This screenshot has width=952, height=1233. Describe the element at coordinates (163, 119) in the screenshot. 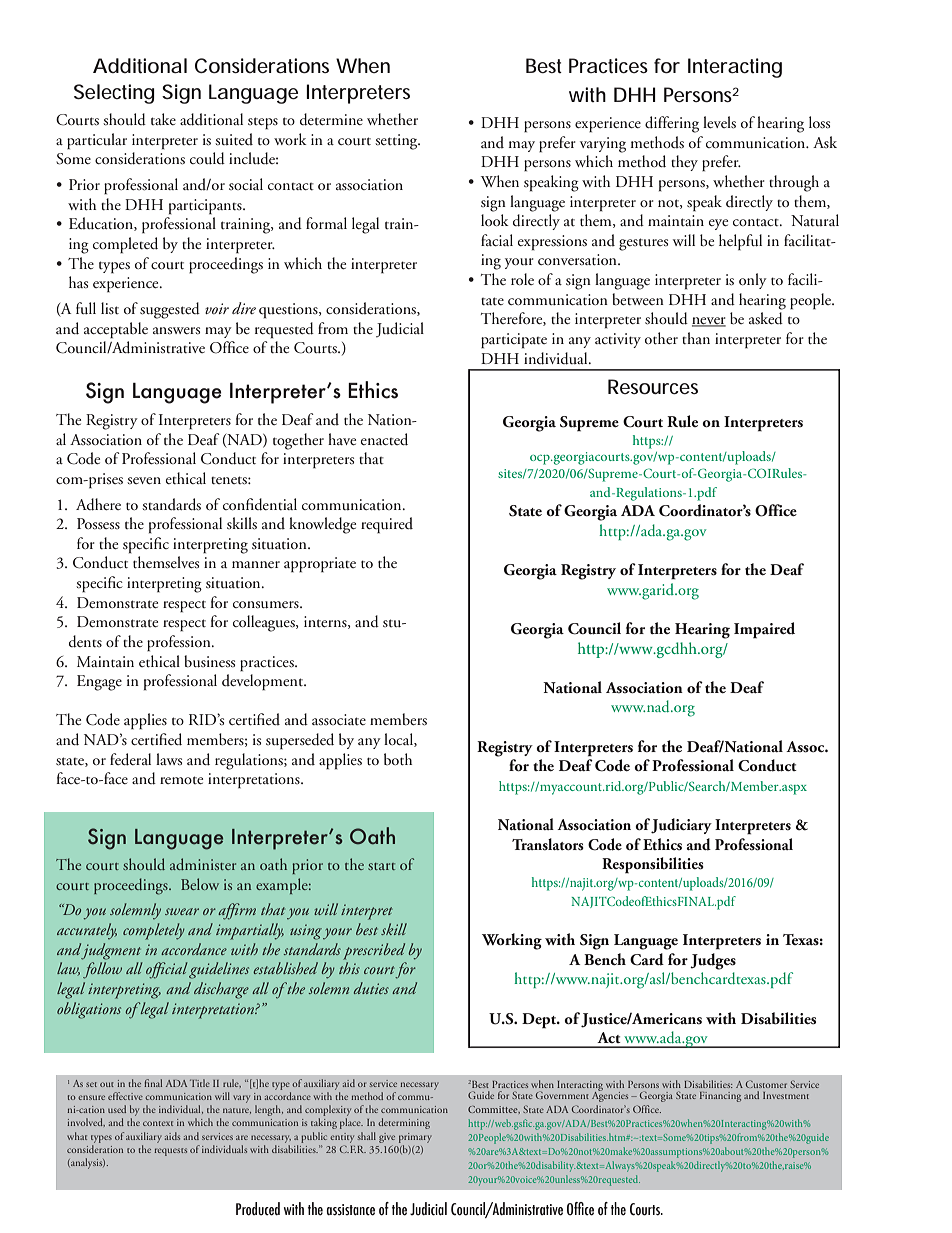

I see `take` at that location.
